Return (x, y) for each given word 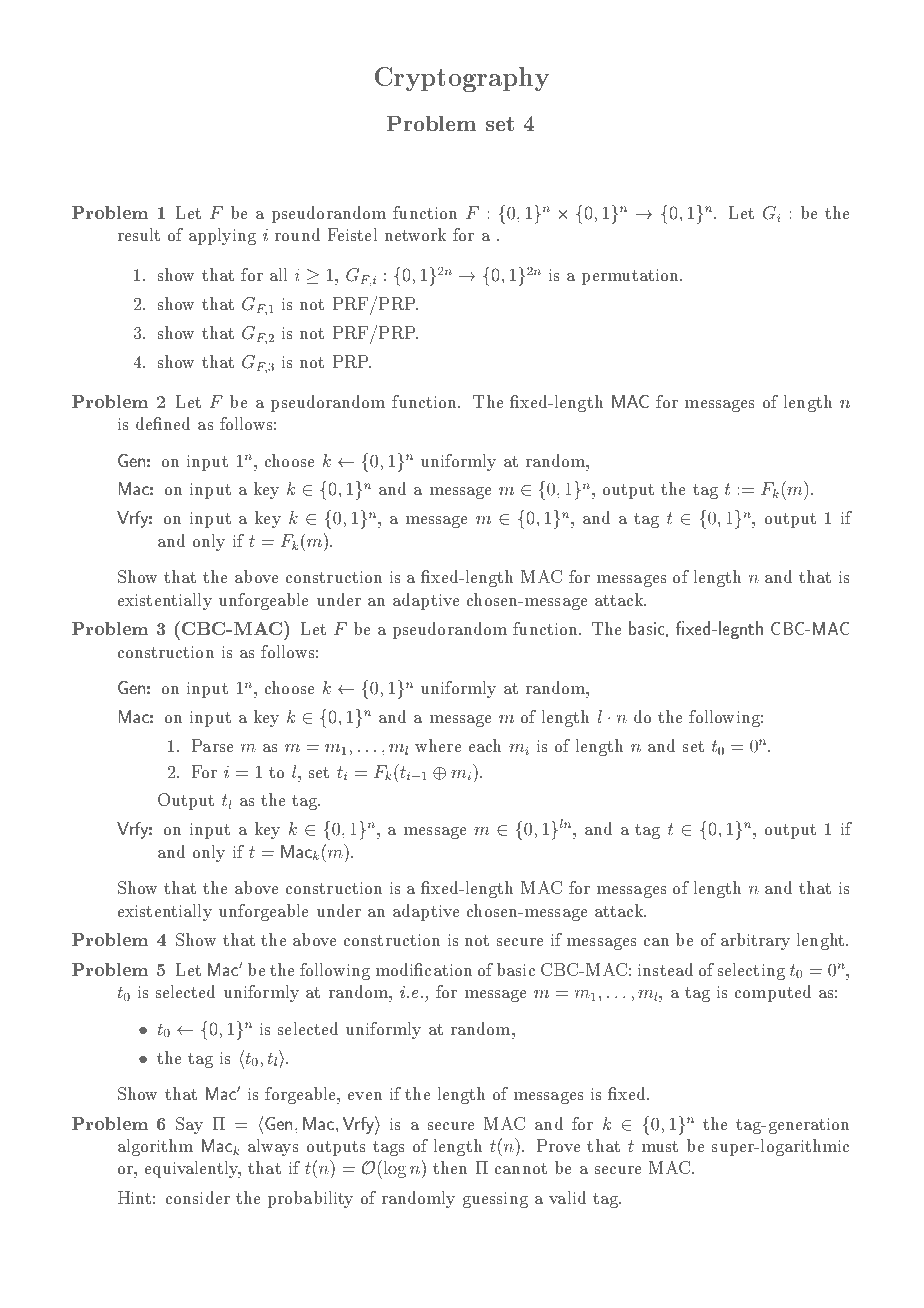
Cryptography (462, 79)
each (485, 745)
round (297, 234)
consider (198, 1197)
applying (222, 236)
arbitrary (755, 941)
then (450, 1167)
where (438, 745)
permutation (631, 277)
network (415, 234)
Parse (212, 745)
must (660, 1146)
